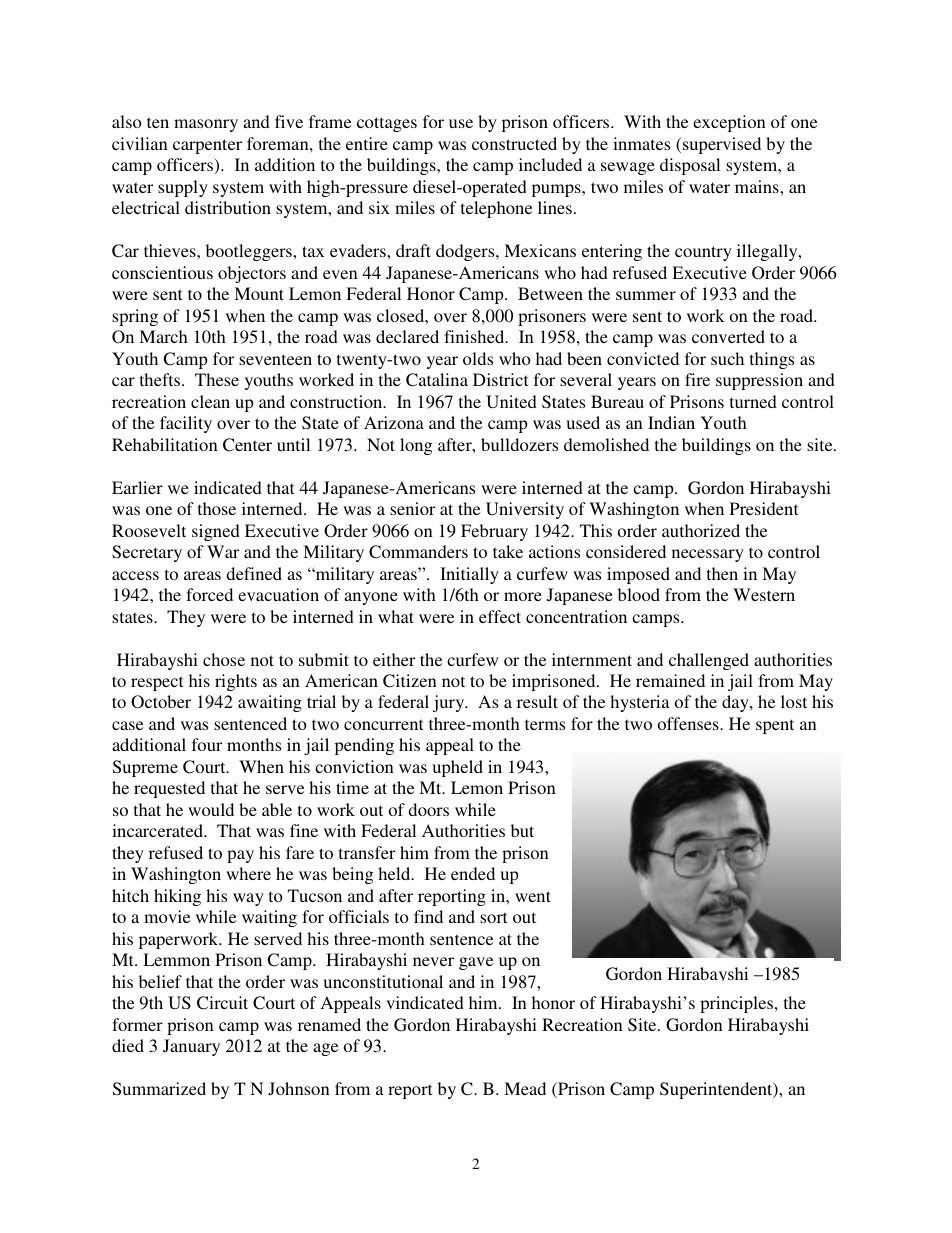  I want to click on constructed, so click(514, 143).
